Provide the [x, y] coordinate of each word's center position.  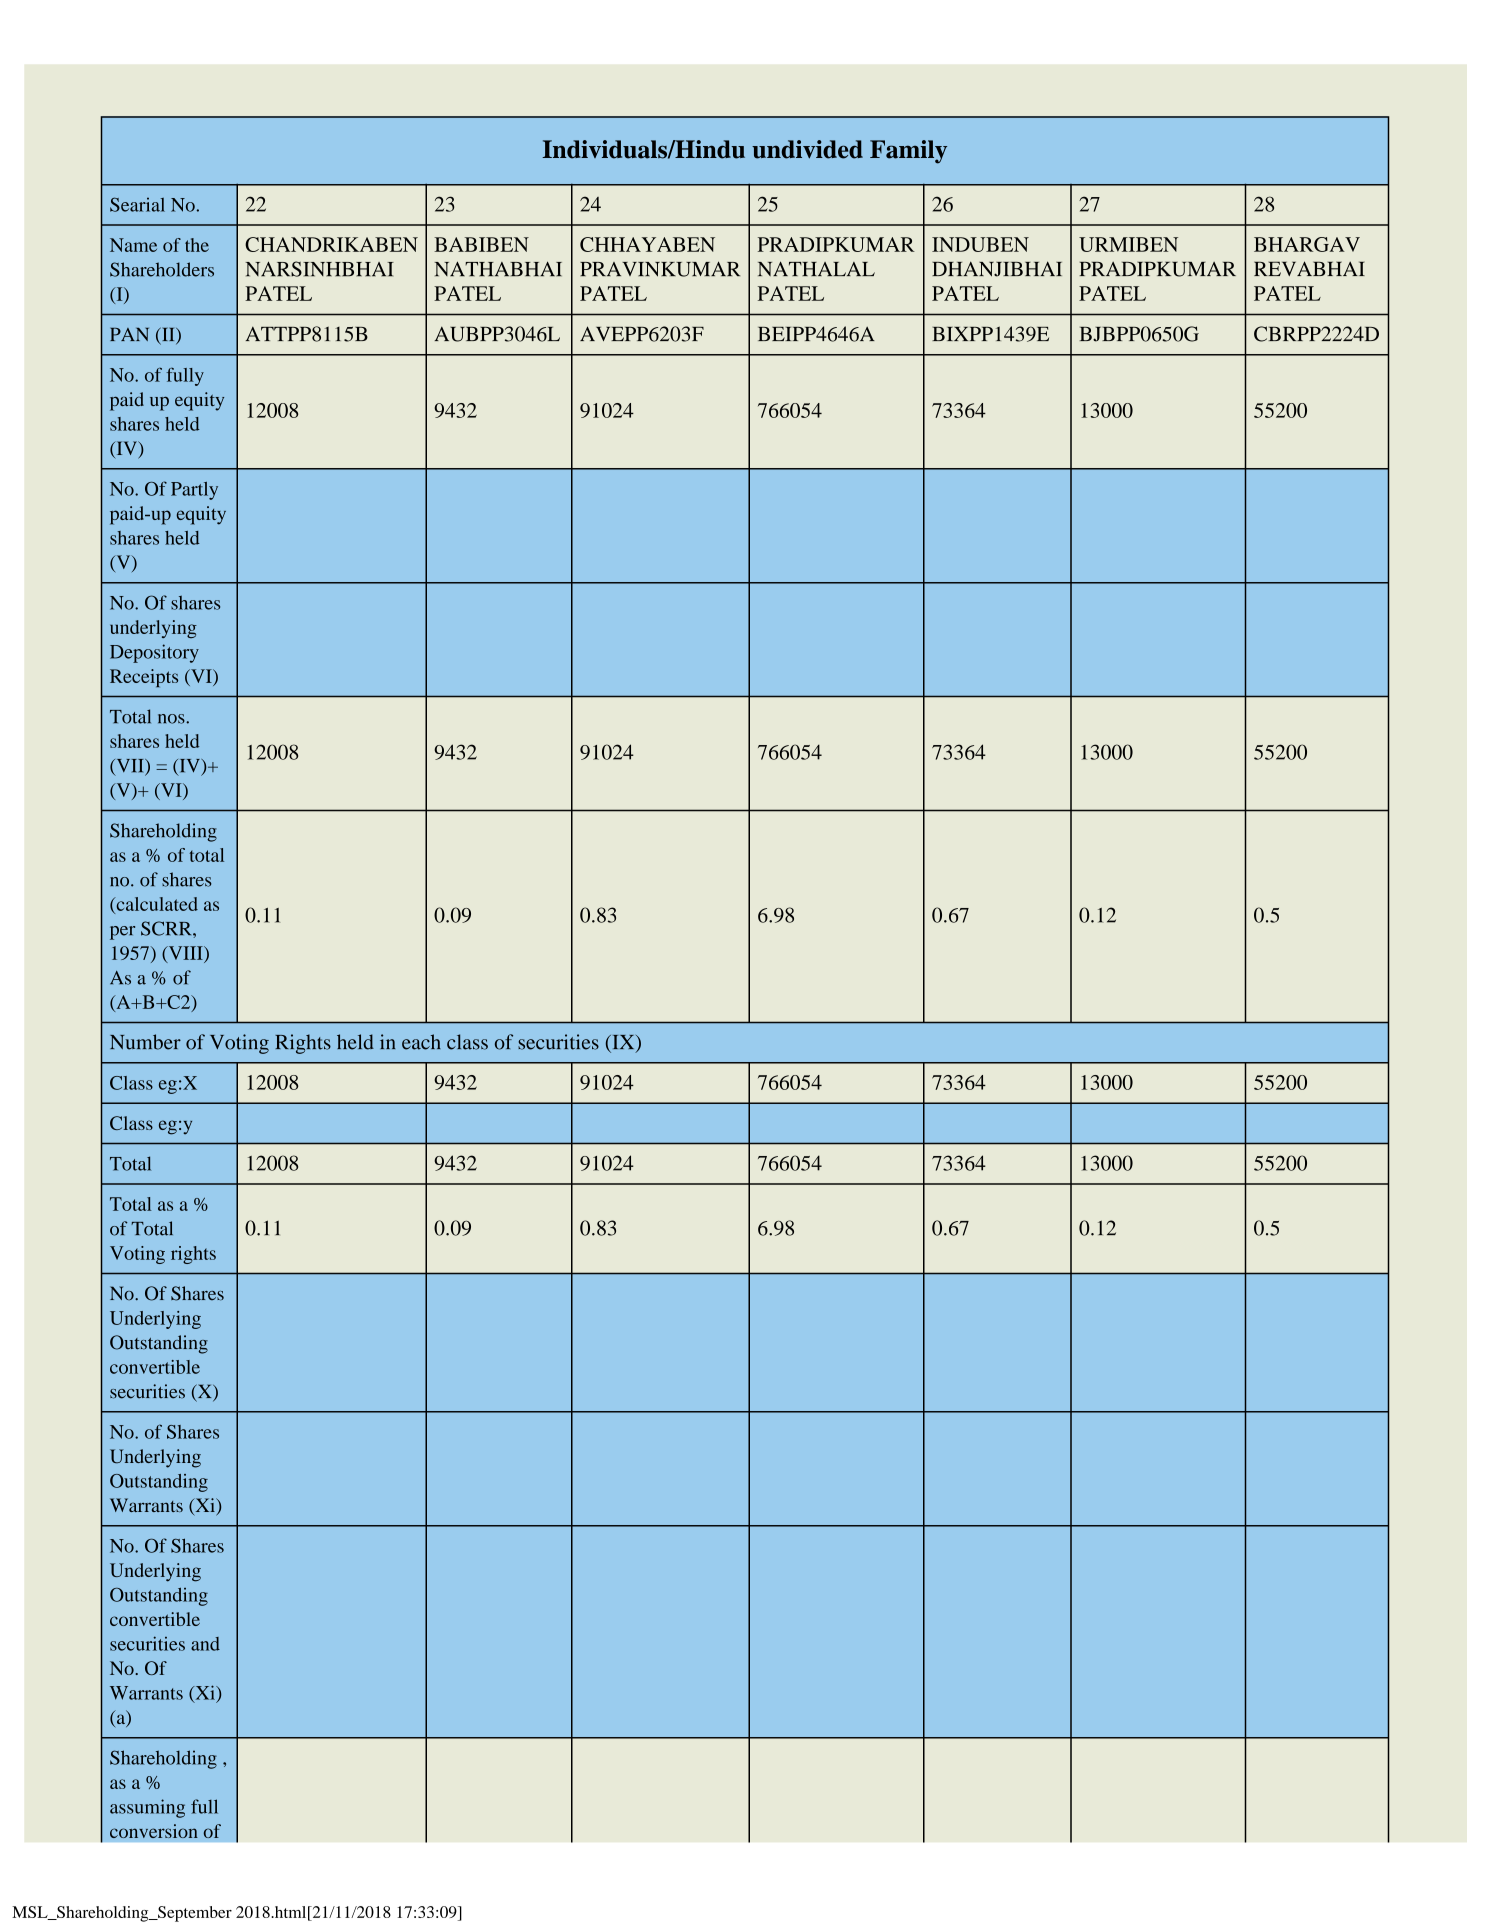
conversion [154, 1831]
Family [908, 152]
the [197, 245]
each [421, 1042]
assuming [147, 1808]
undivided [807, 149]
